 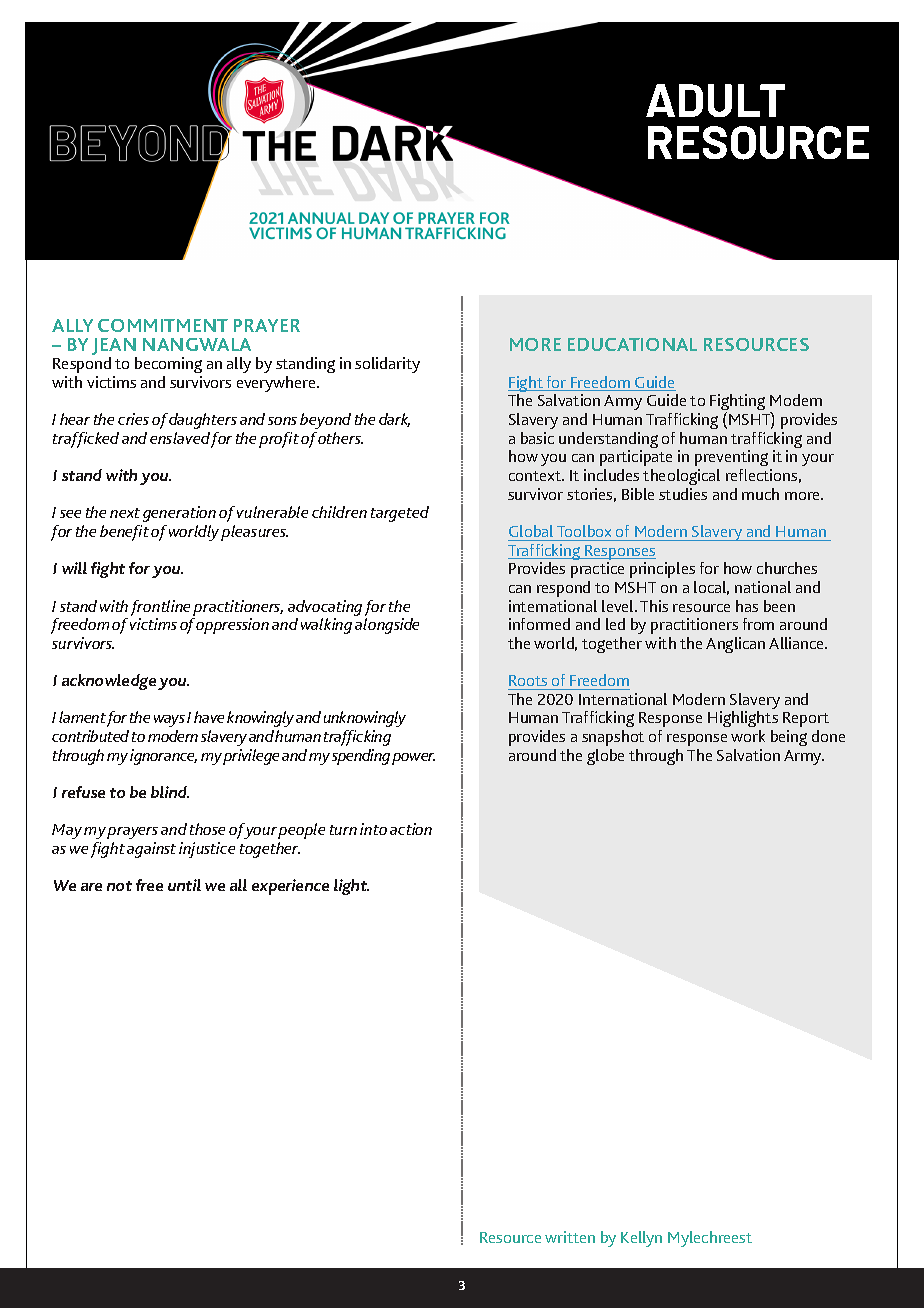 What do you see at coordinates (411, 829) in the screenshot?
I see `action` at bounding box center [411, 829].
